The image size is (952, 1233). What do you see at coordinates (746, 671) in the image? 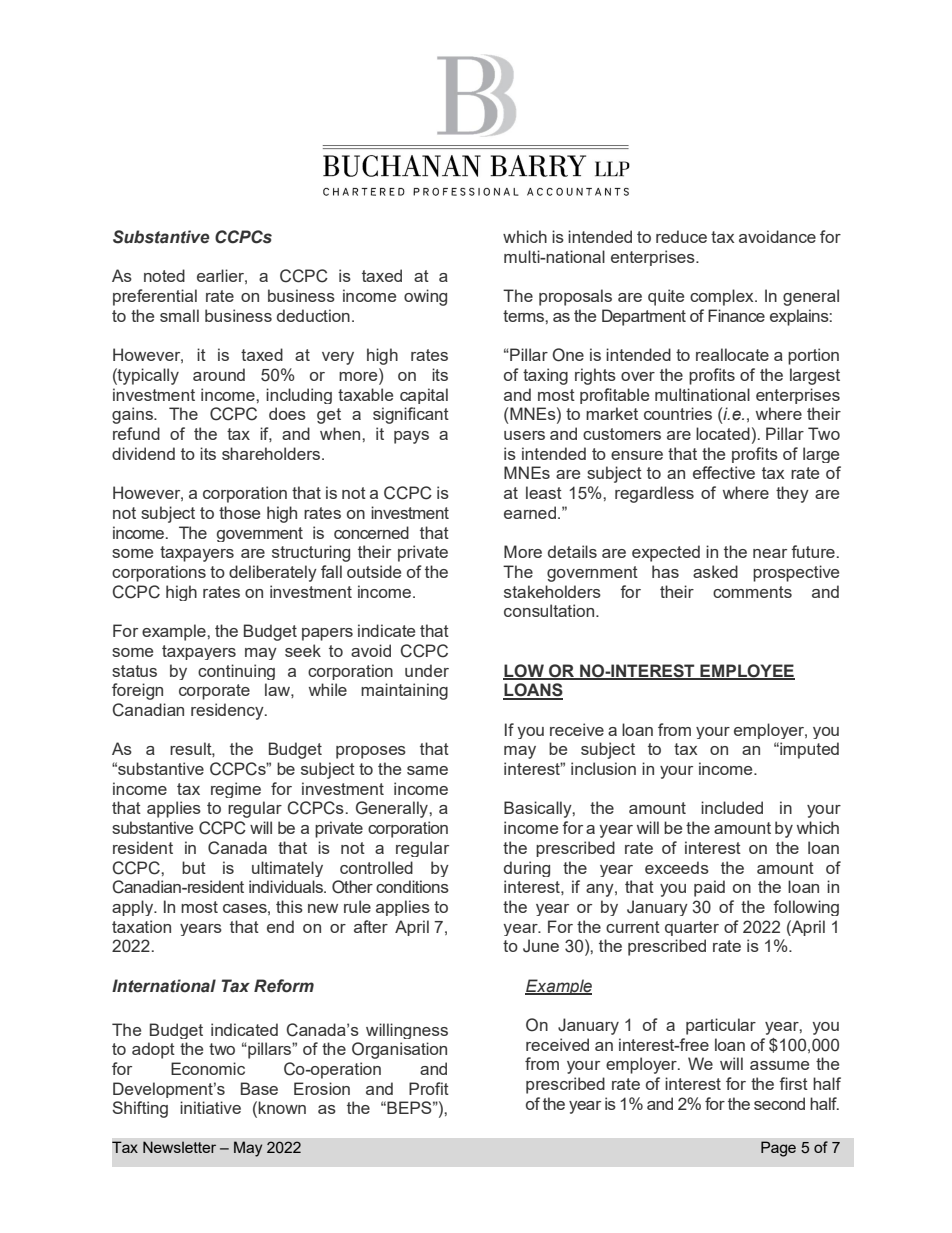
I see `EMPLOYEE` at bounding box center [746, 671].
